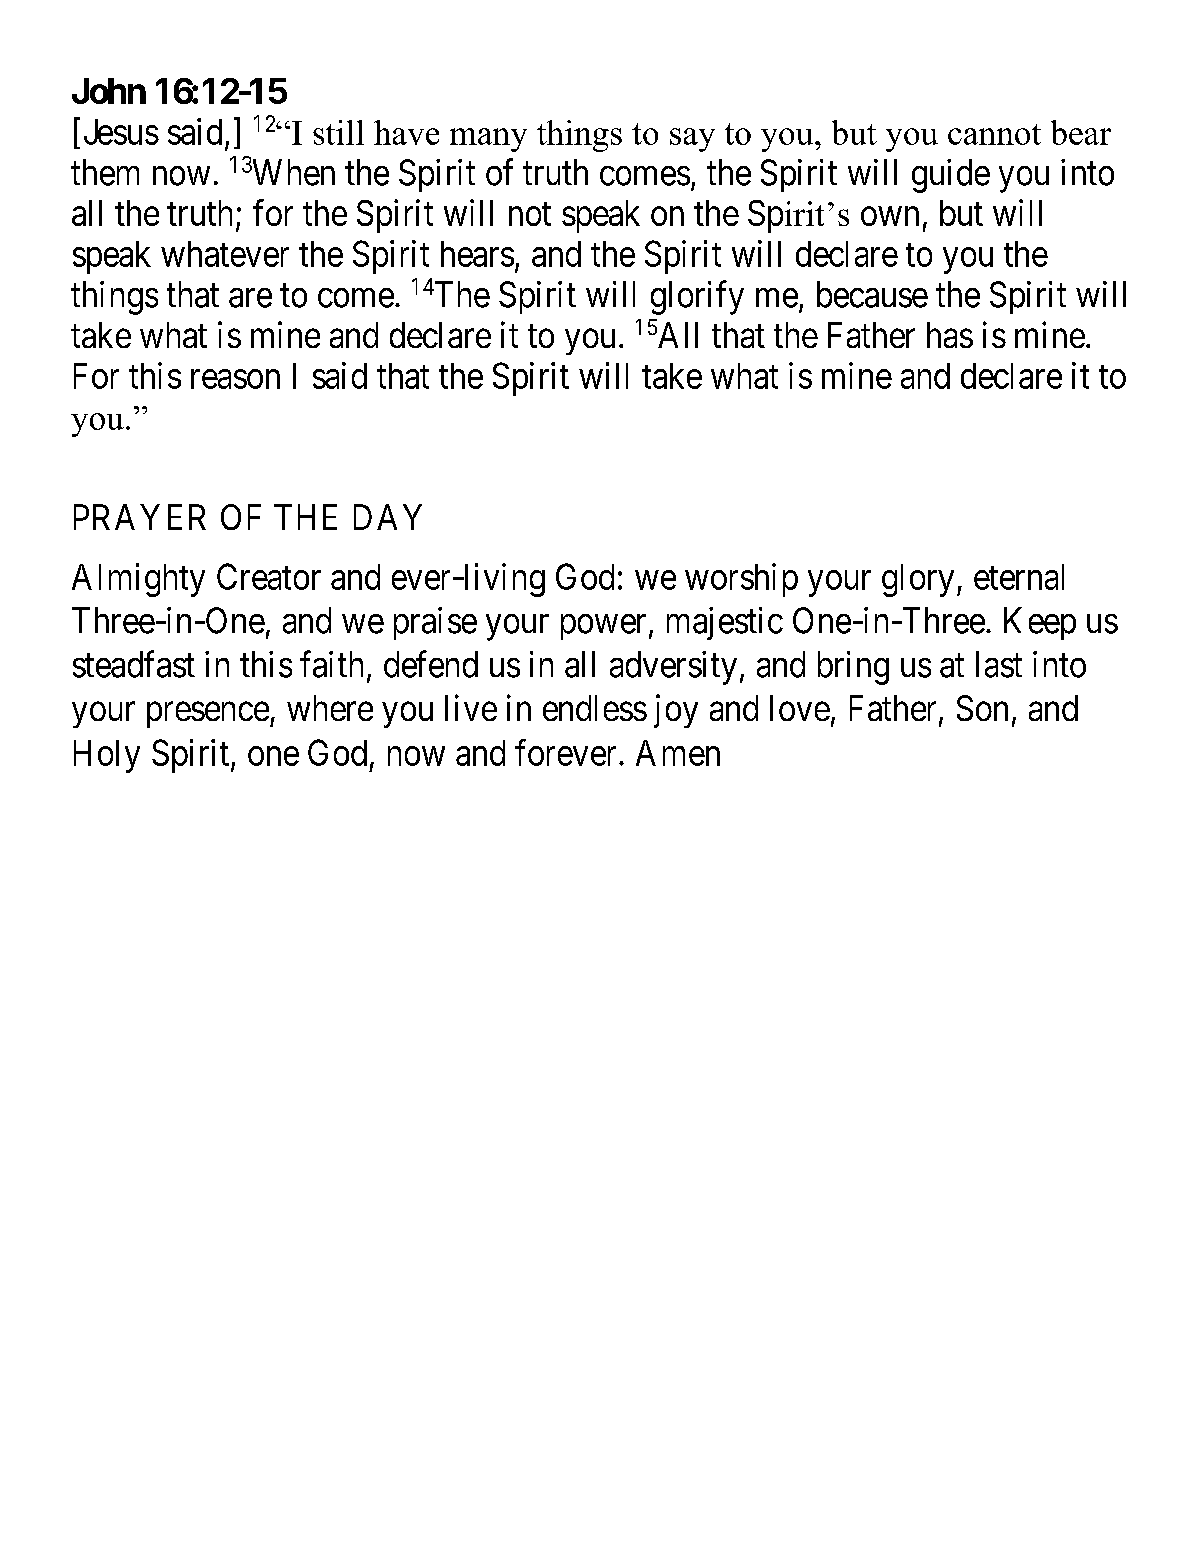 The width and height of the screenshot is (1203, 1557). What do you see at coordinates (678, 753) in the screenshot?
I see `Amen` at bounding box center [678, 753].
